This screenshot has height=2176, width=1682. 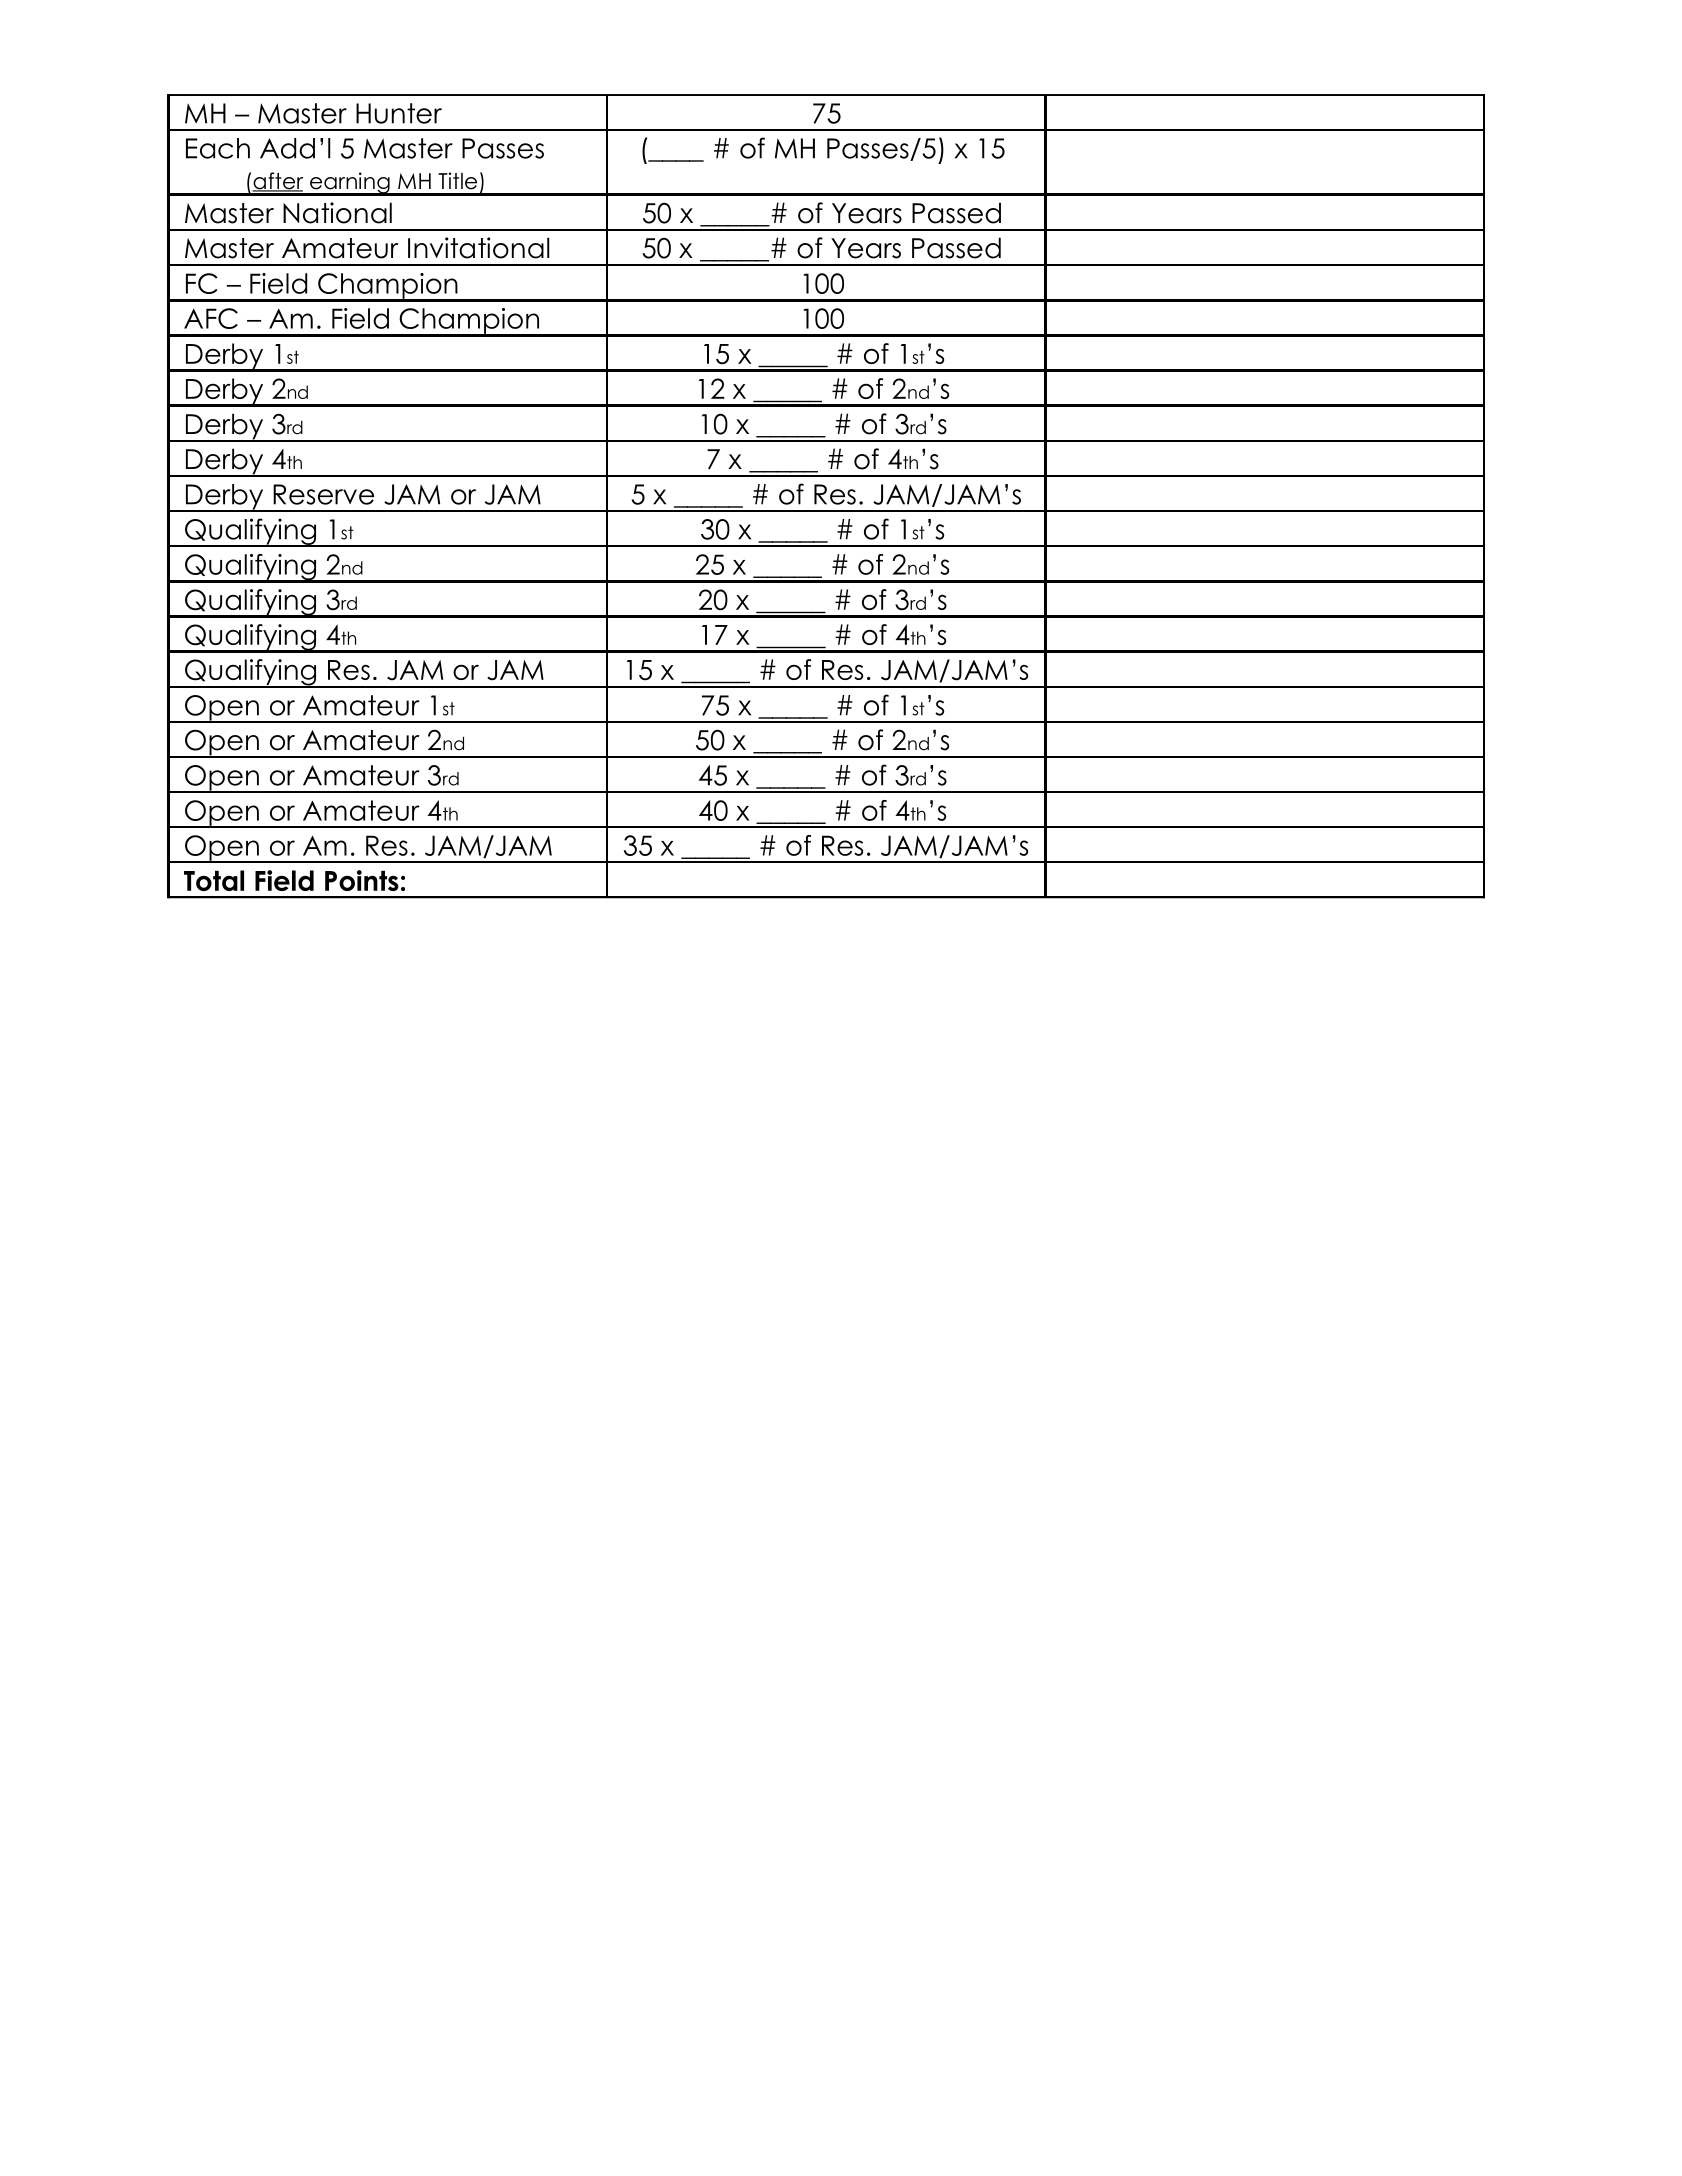 What do you see at coordinates (337, 213) in the screenshot?
I see `National` at bounding box center [337, 213].
